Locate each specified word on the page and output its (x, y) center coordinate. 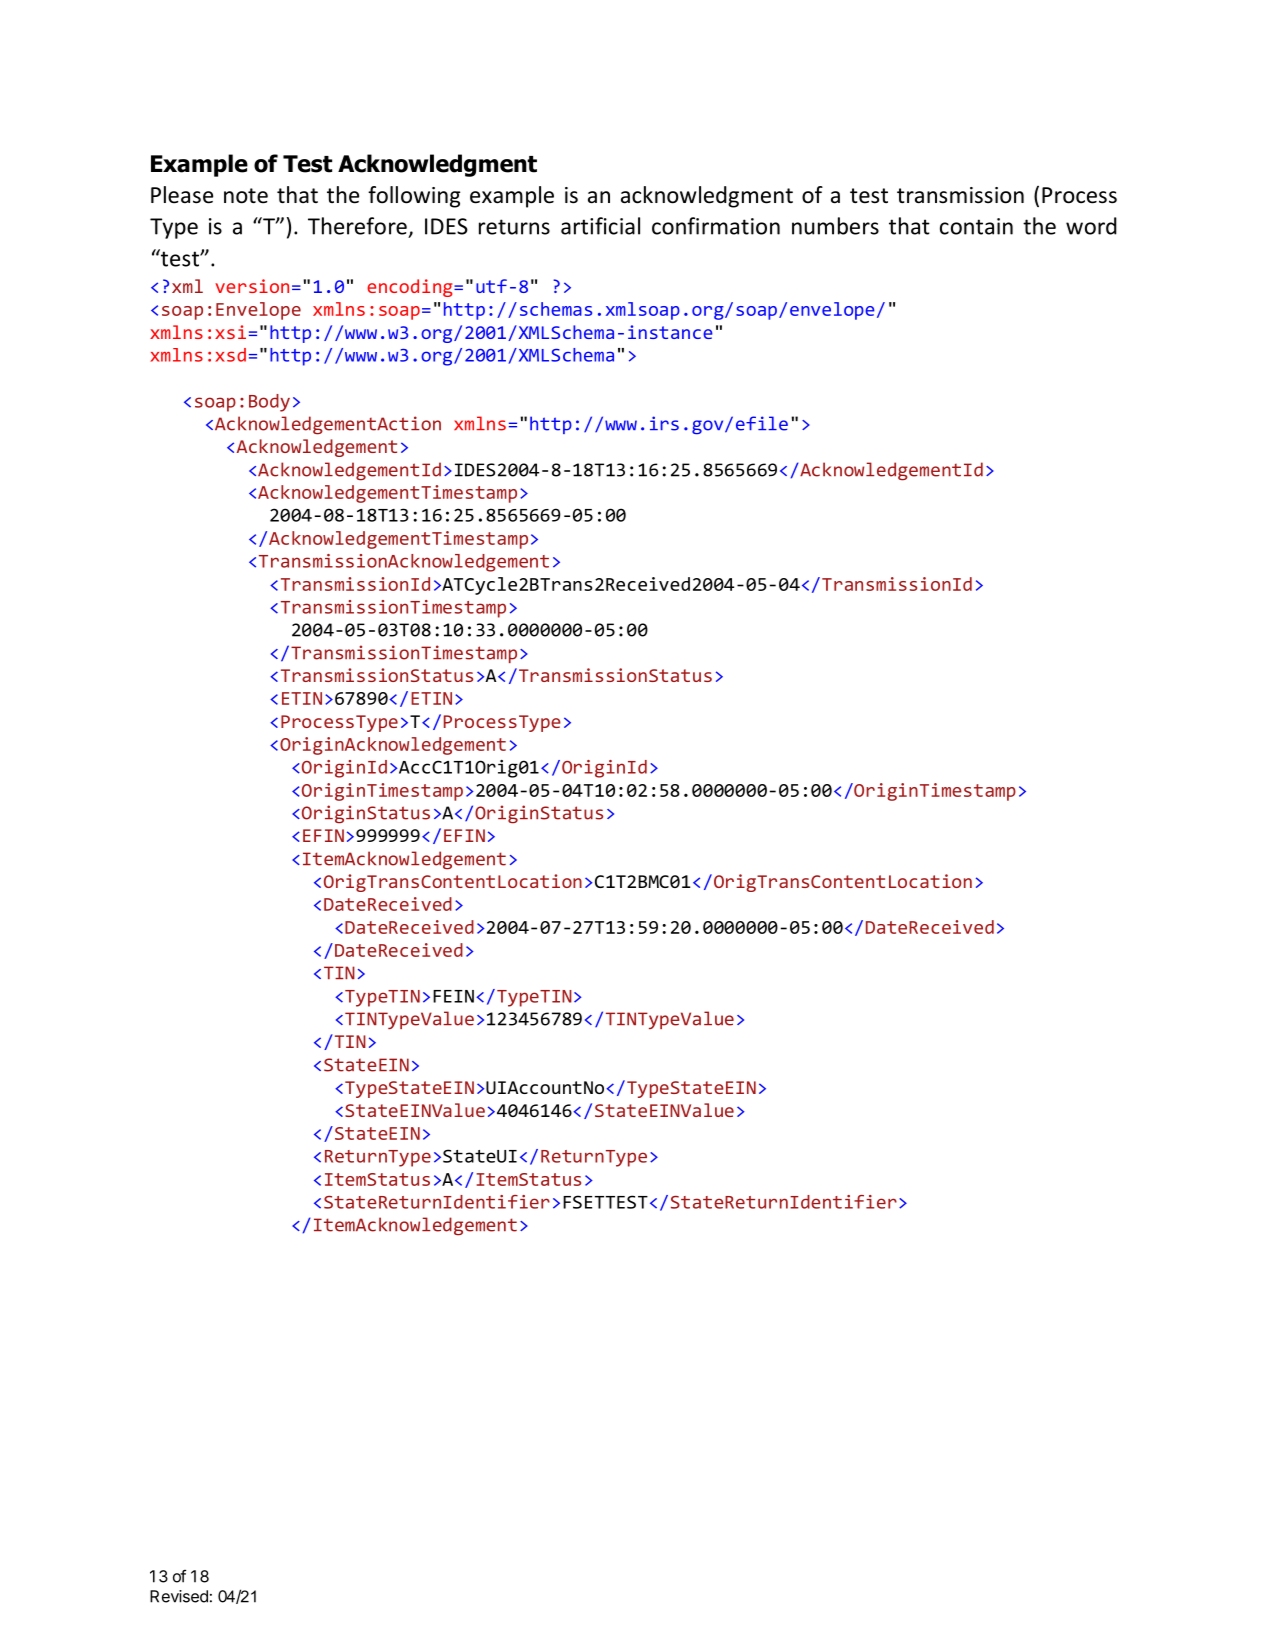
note (246, 196)
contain (976, 226)
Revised (179, 1596)
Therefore (357, 226)
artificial (600, 226)
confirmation (716, 226)
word (1091, 226)
